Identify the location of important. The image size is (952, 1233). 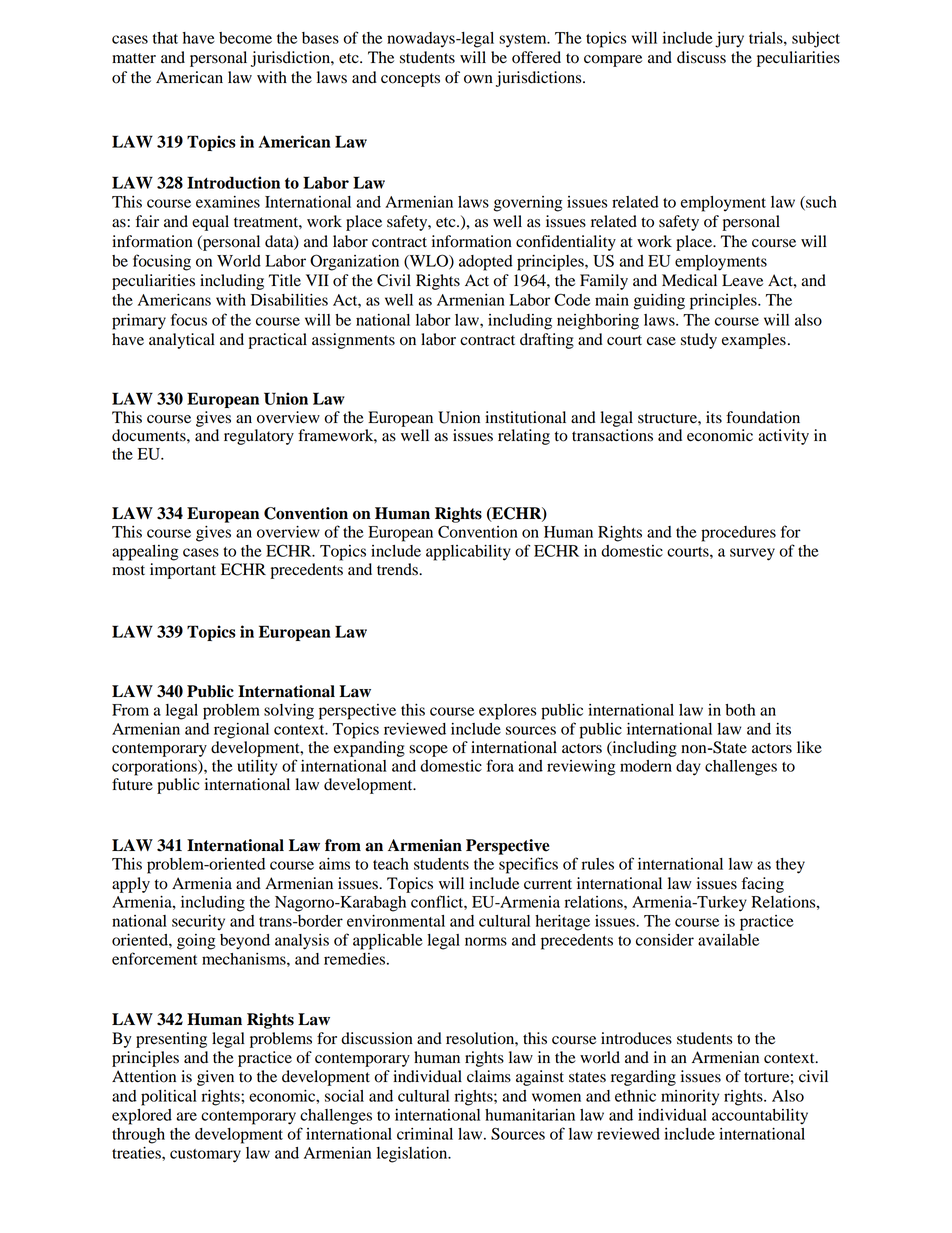
(183, 571).
